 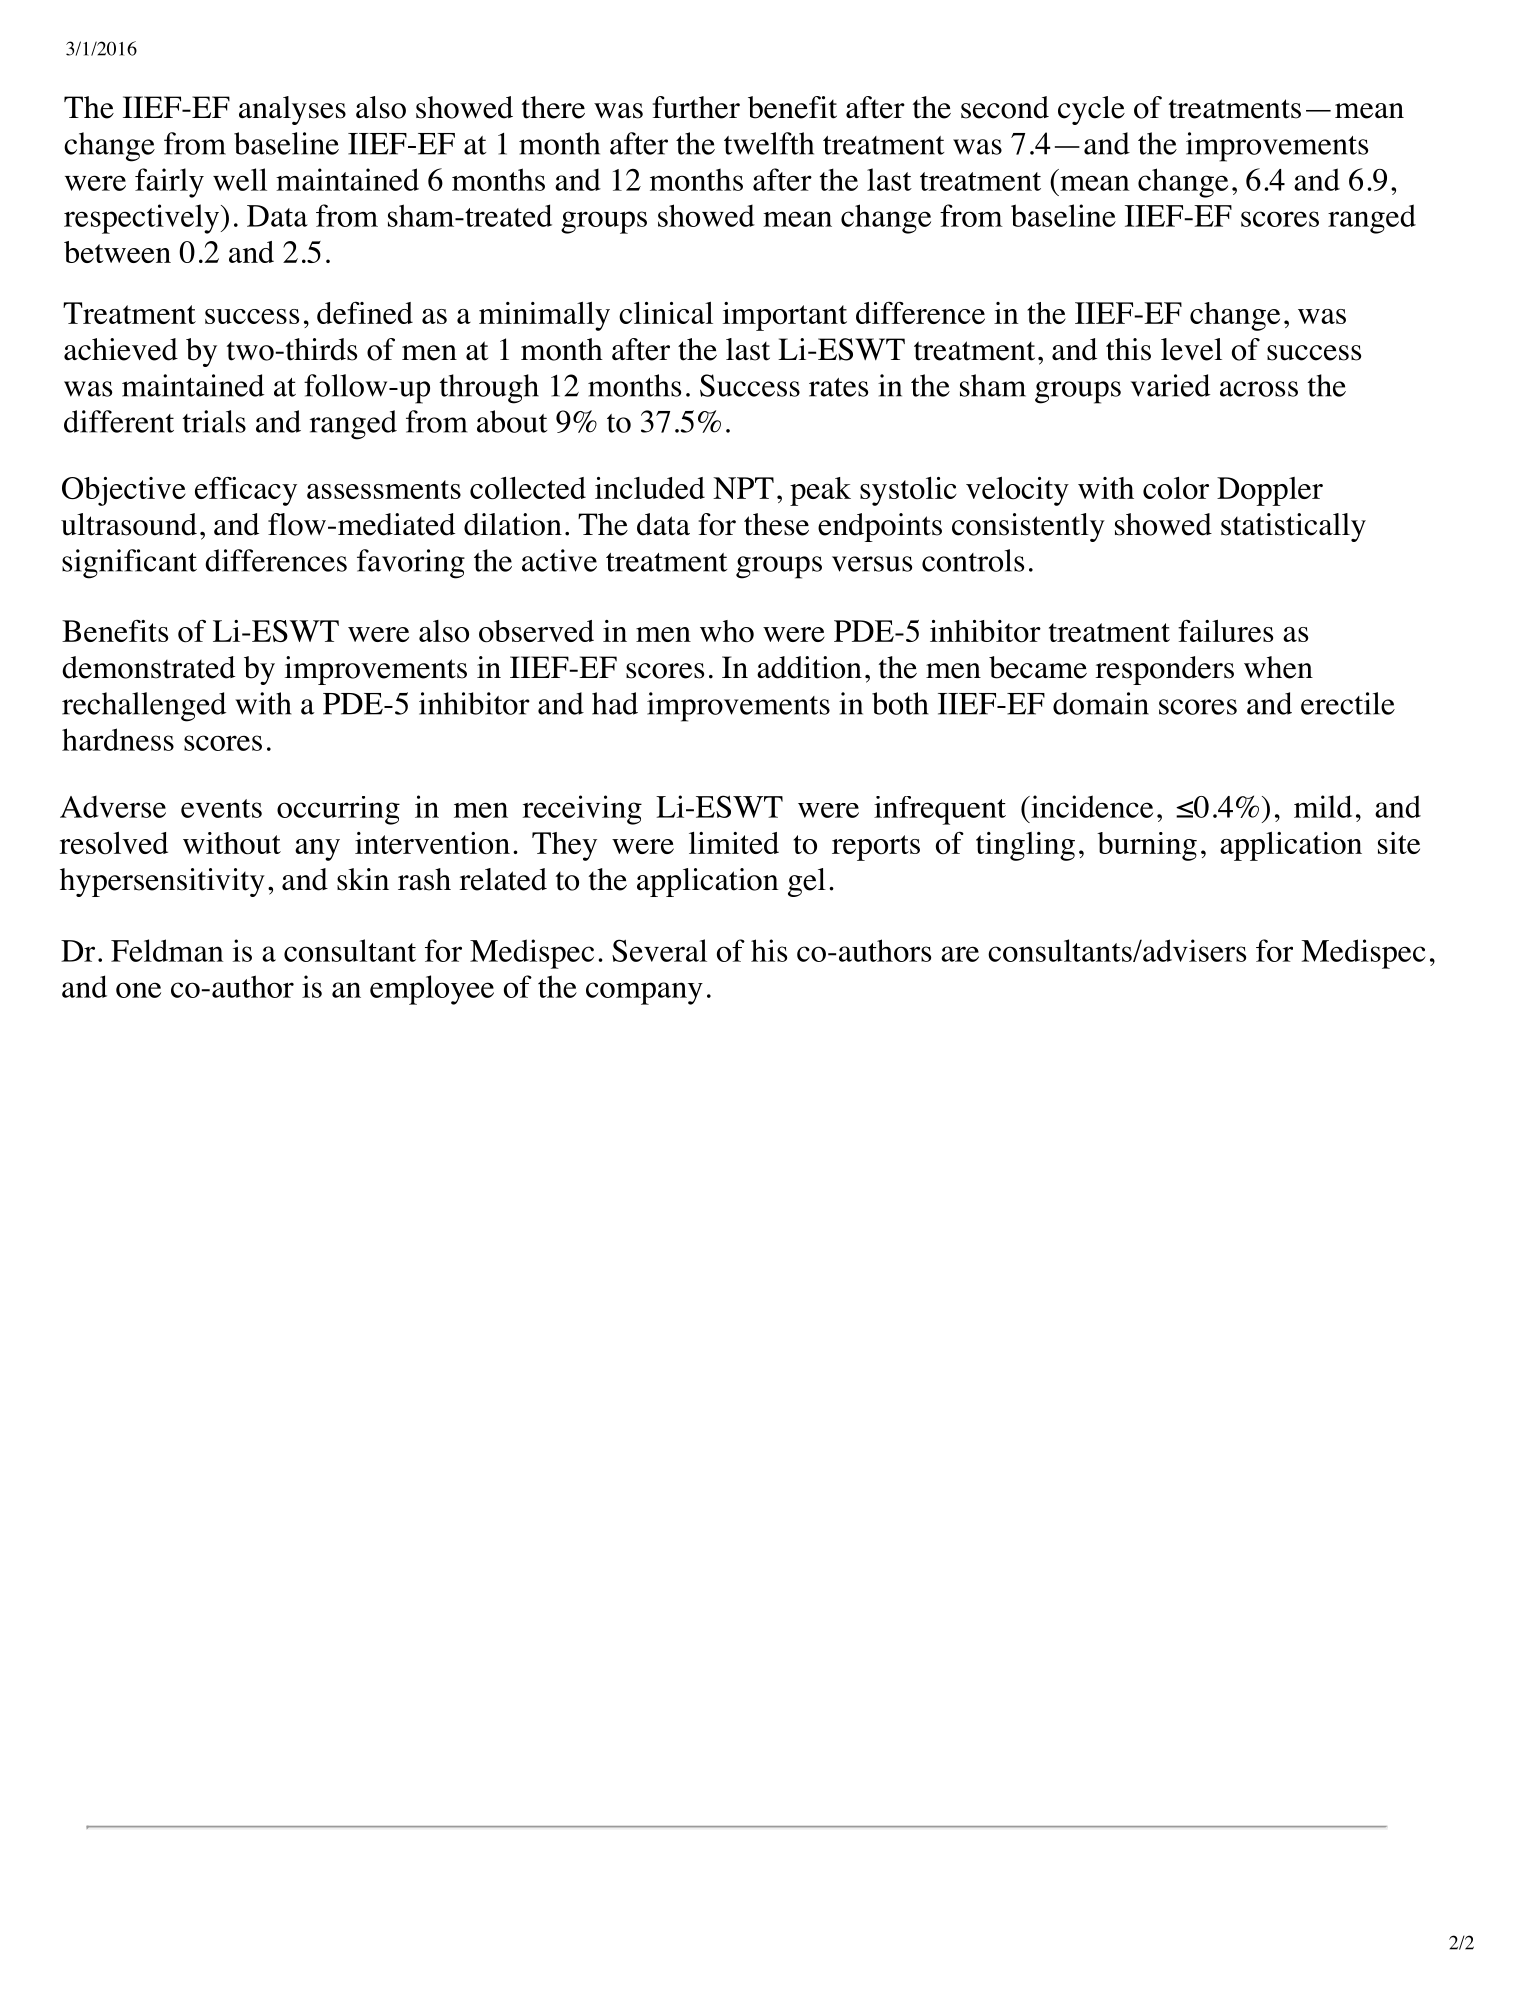 I want to click on twelfth, so click(x=769, y=143).
